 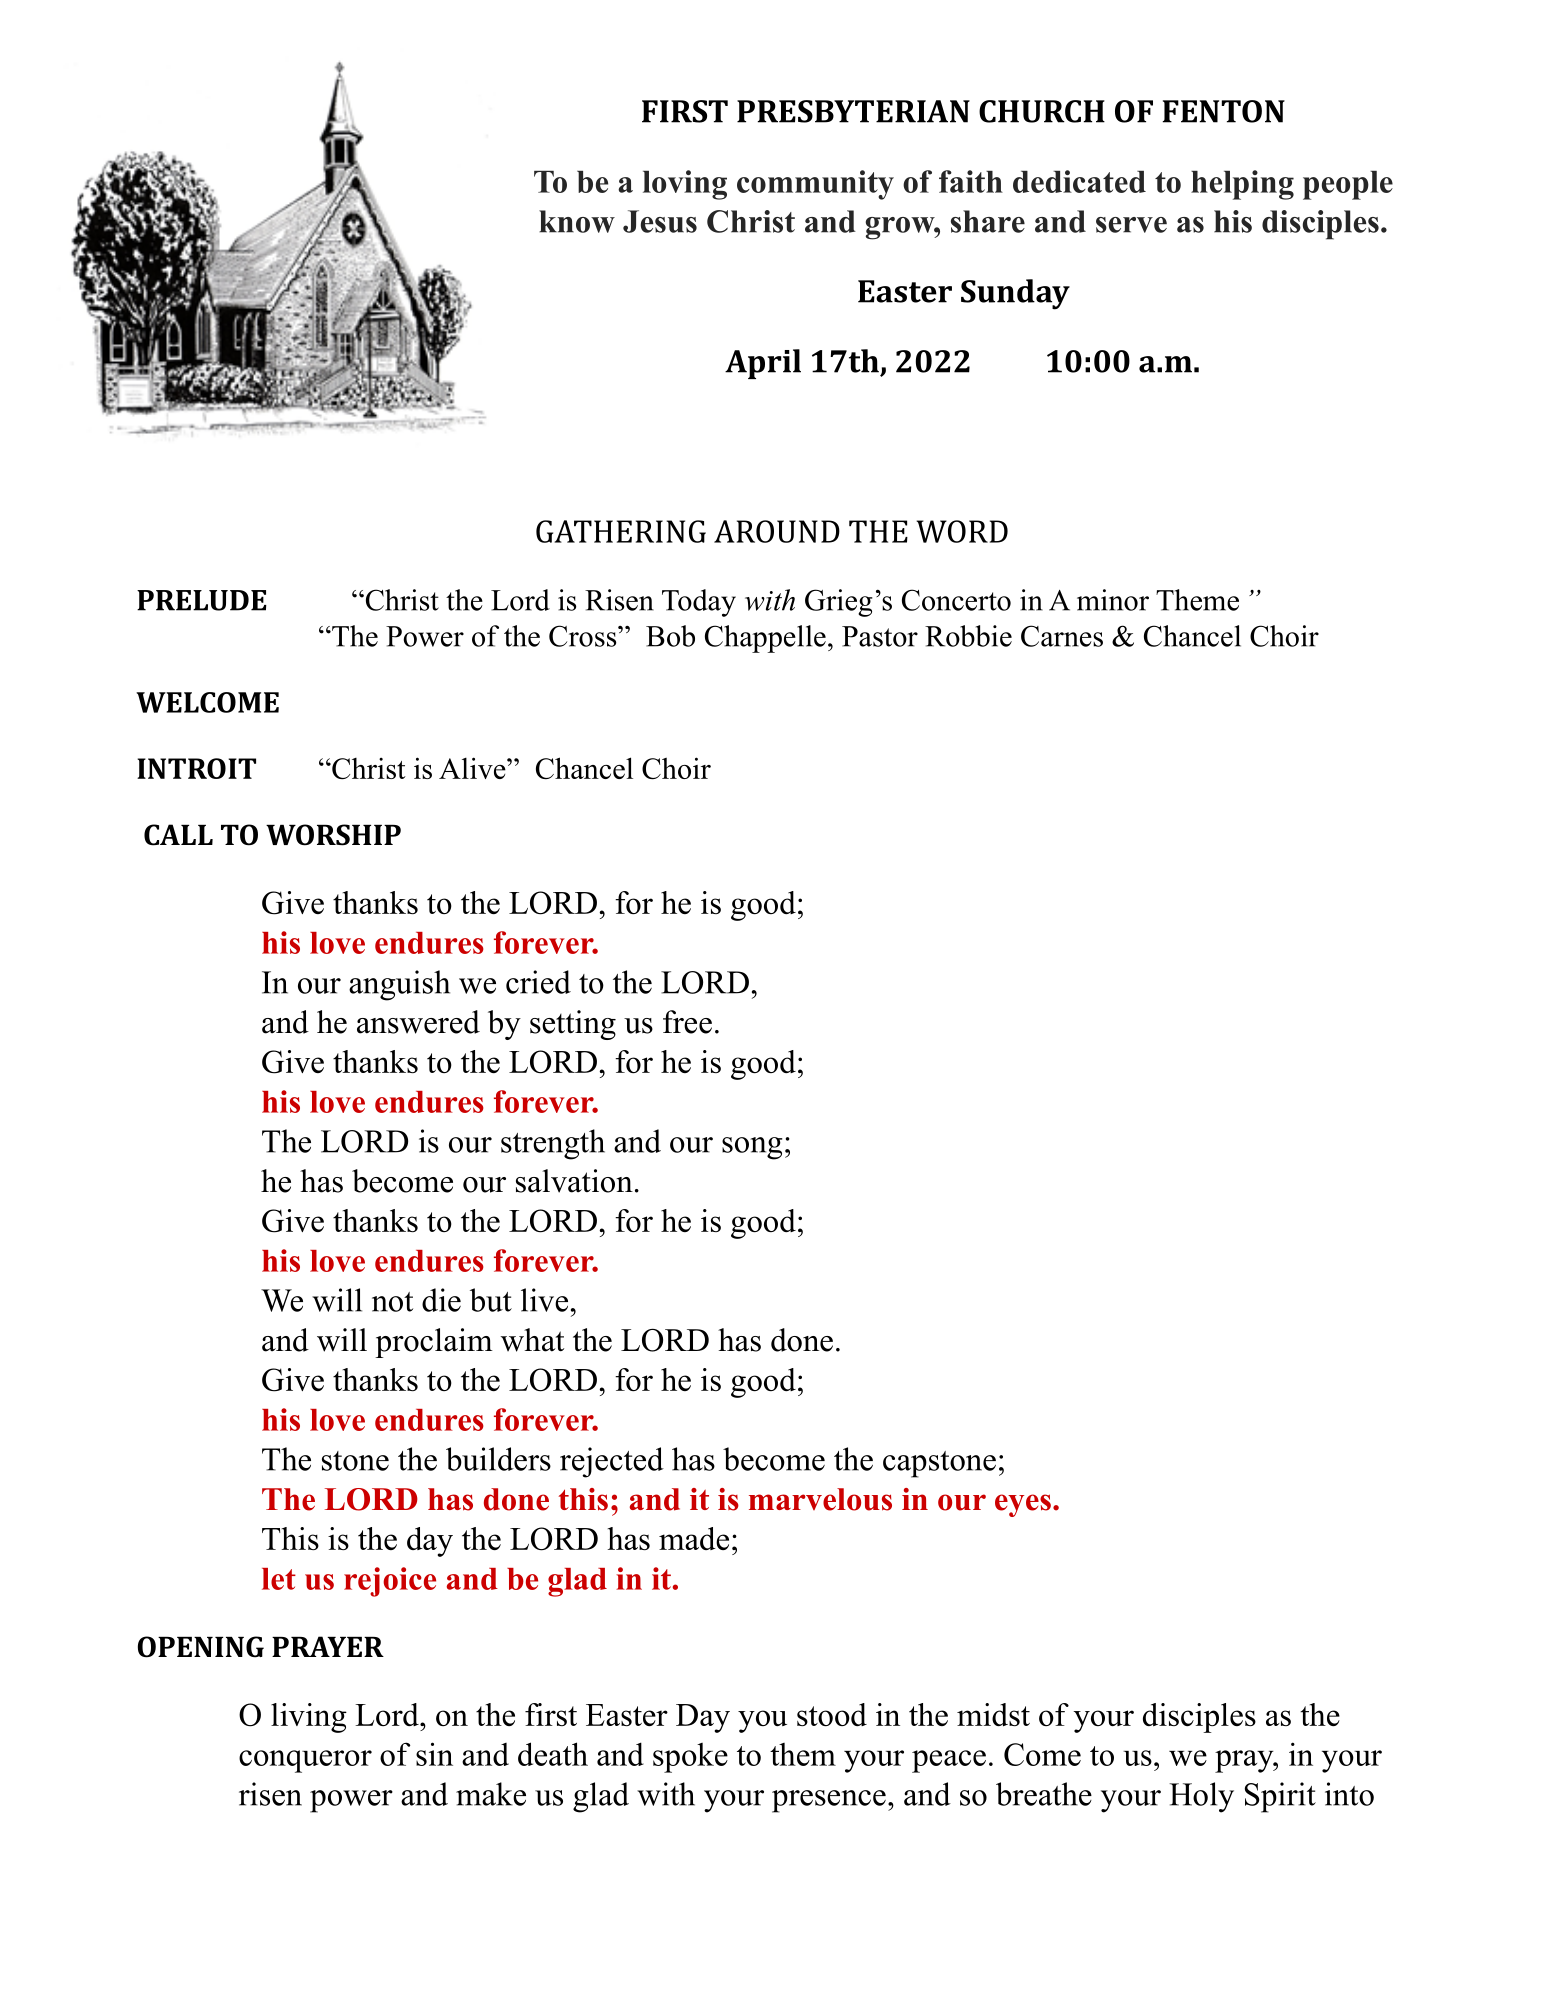 What do you see at coordinates (765, 639) in the page?
I see `Chappelle` at bounding box center [765, 639].
